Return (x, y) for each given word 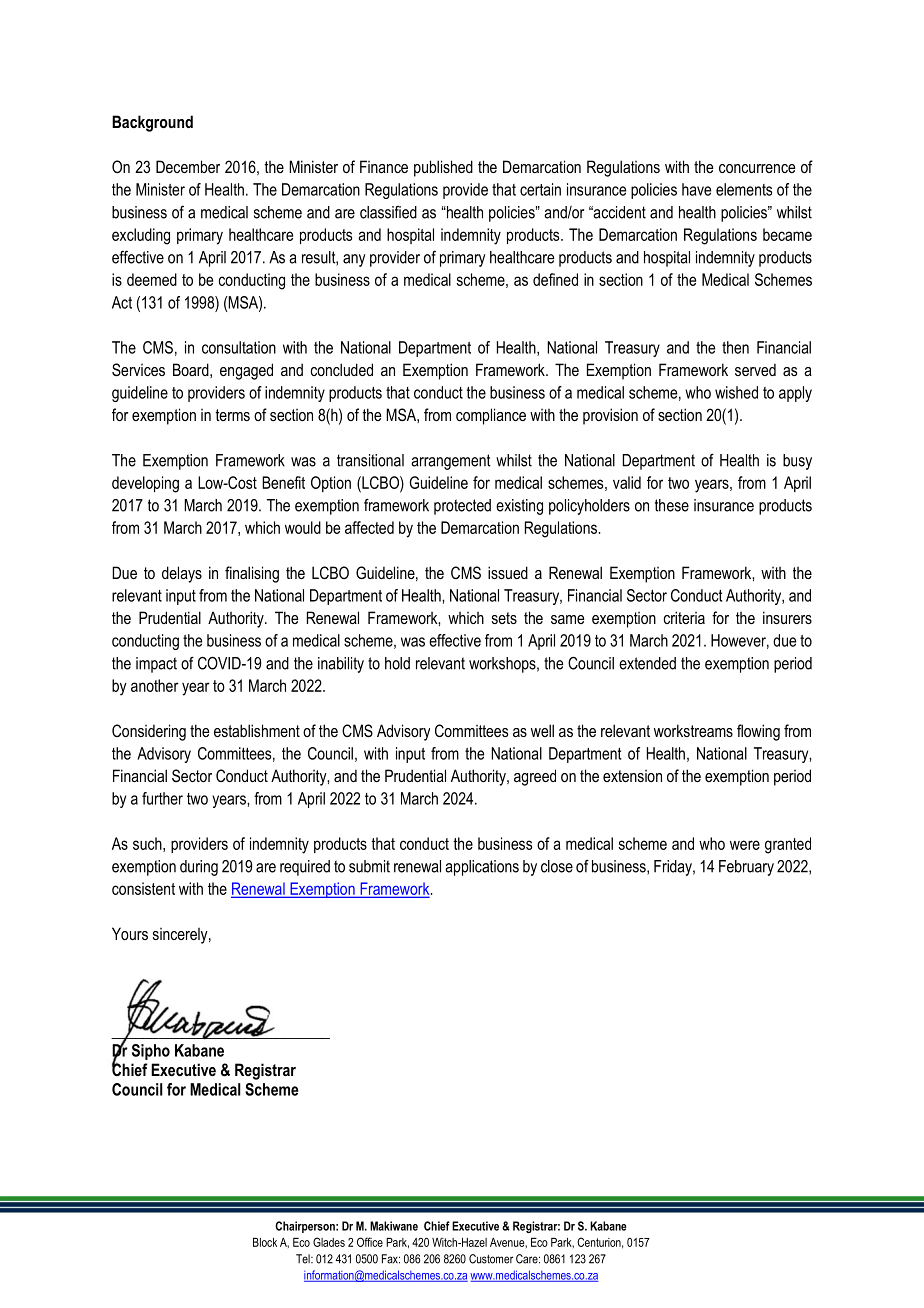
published (443, 168)
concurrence (757, 168)
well (542, 730)
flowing (758, 732)
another (155, 685)
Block (265, 1242)
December (188, 166)
